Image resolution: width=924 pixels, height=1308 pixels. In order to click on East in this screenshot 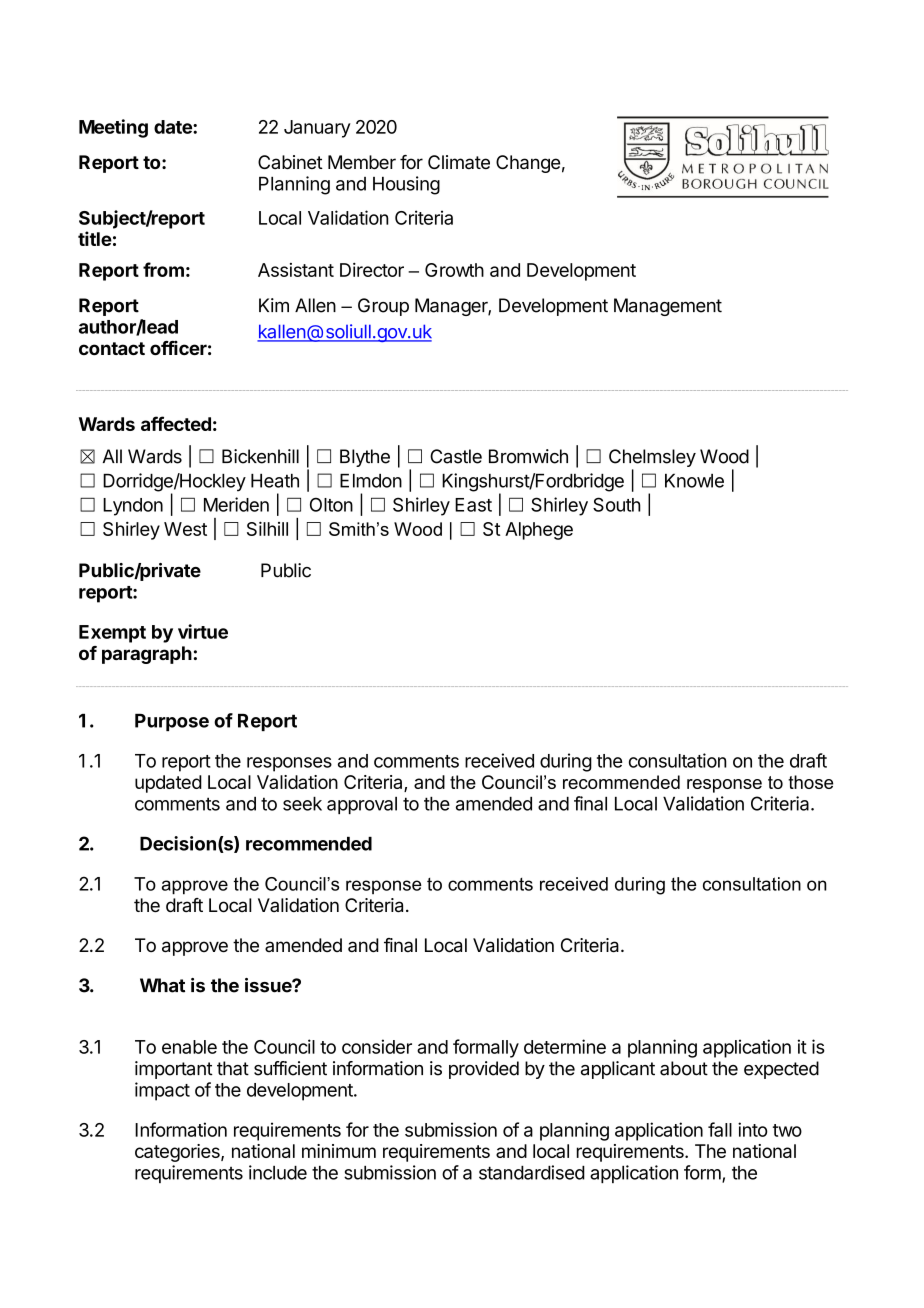, I will do `click(473, 505)`.
